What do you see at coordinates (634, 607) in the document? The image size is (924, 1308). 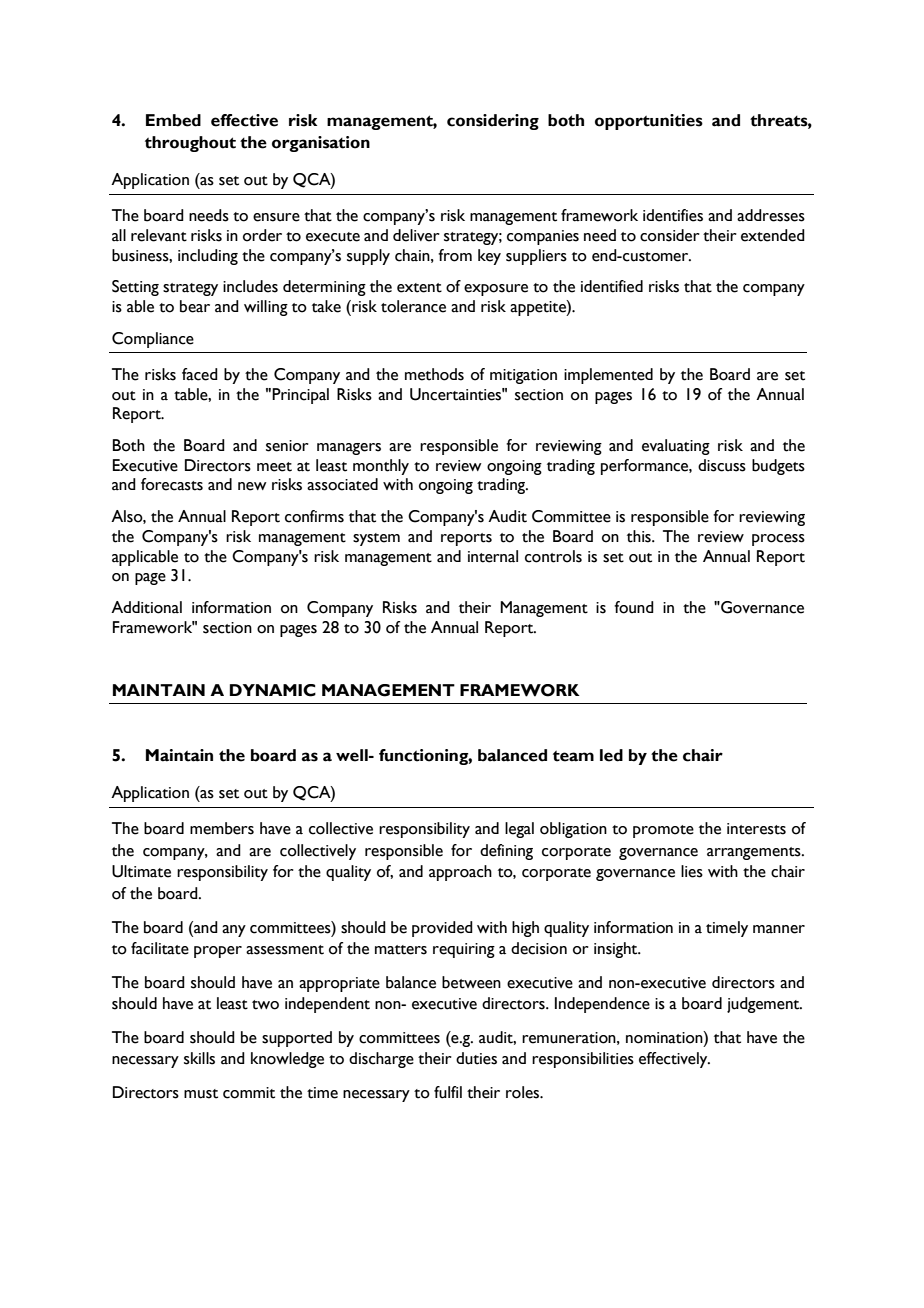 I see `found` at bounding box center [634, 607].
